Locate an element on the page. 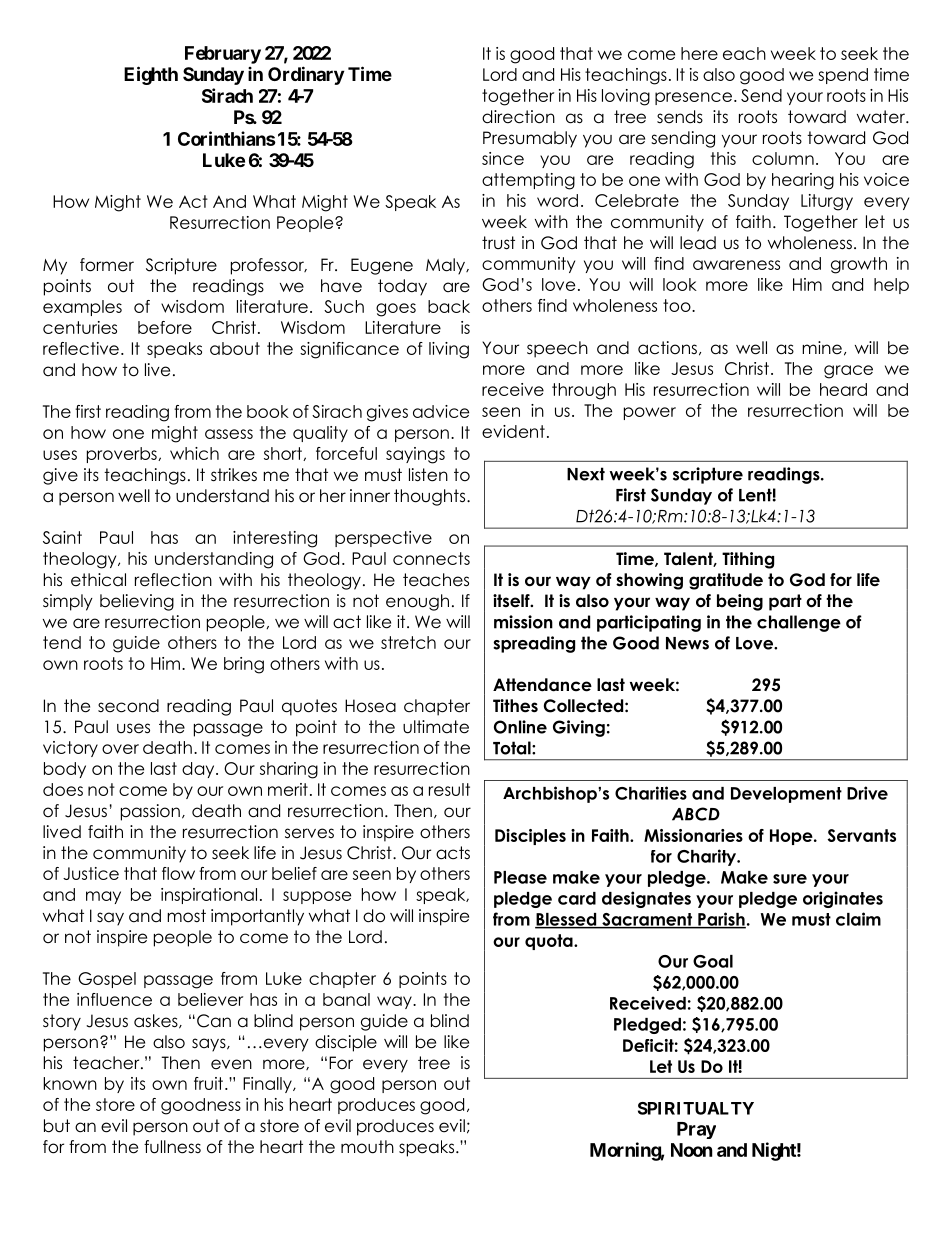  mouth is located at coordinates (367, 1147).
